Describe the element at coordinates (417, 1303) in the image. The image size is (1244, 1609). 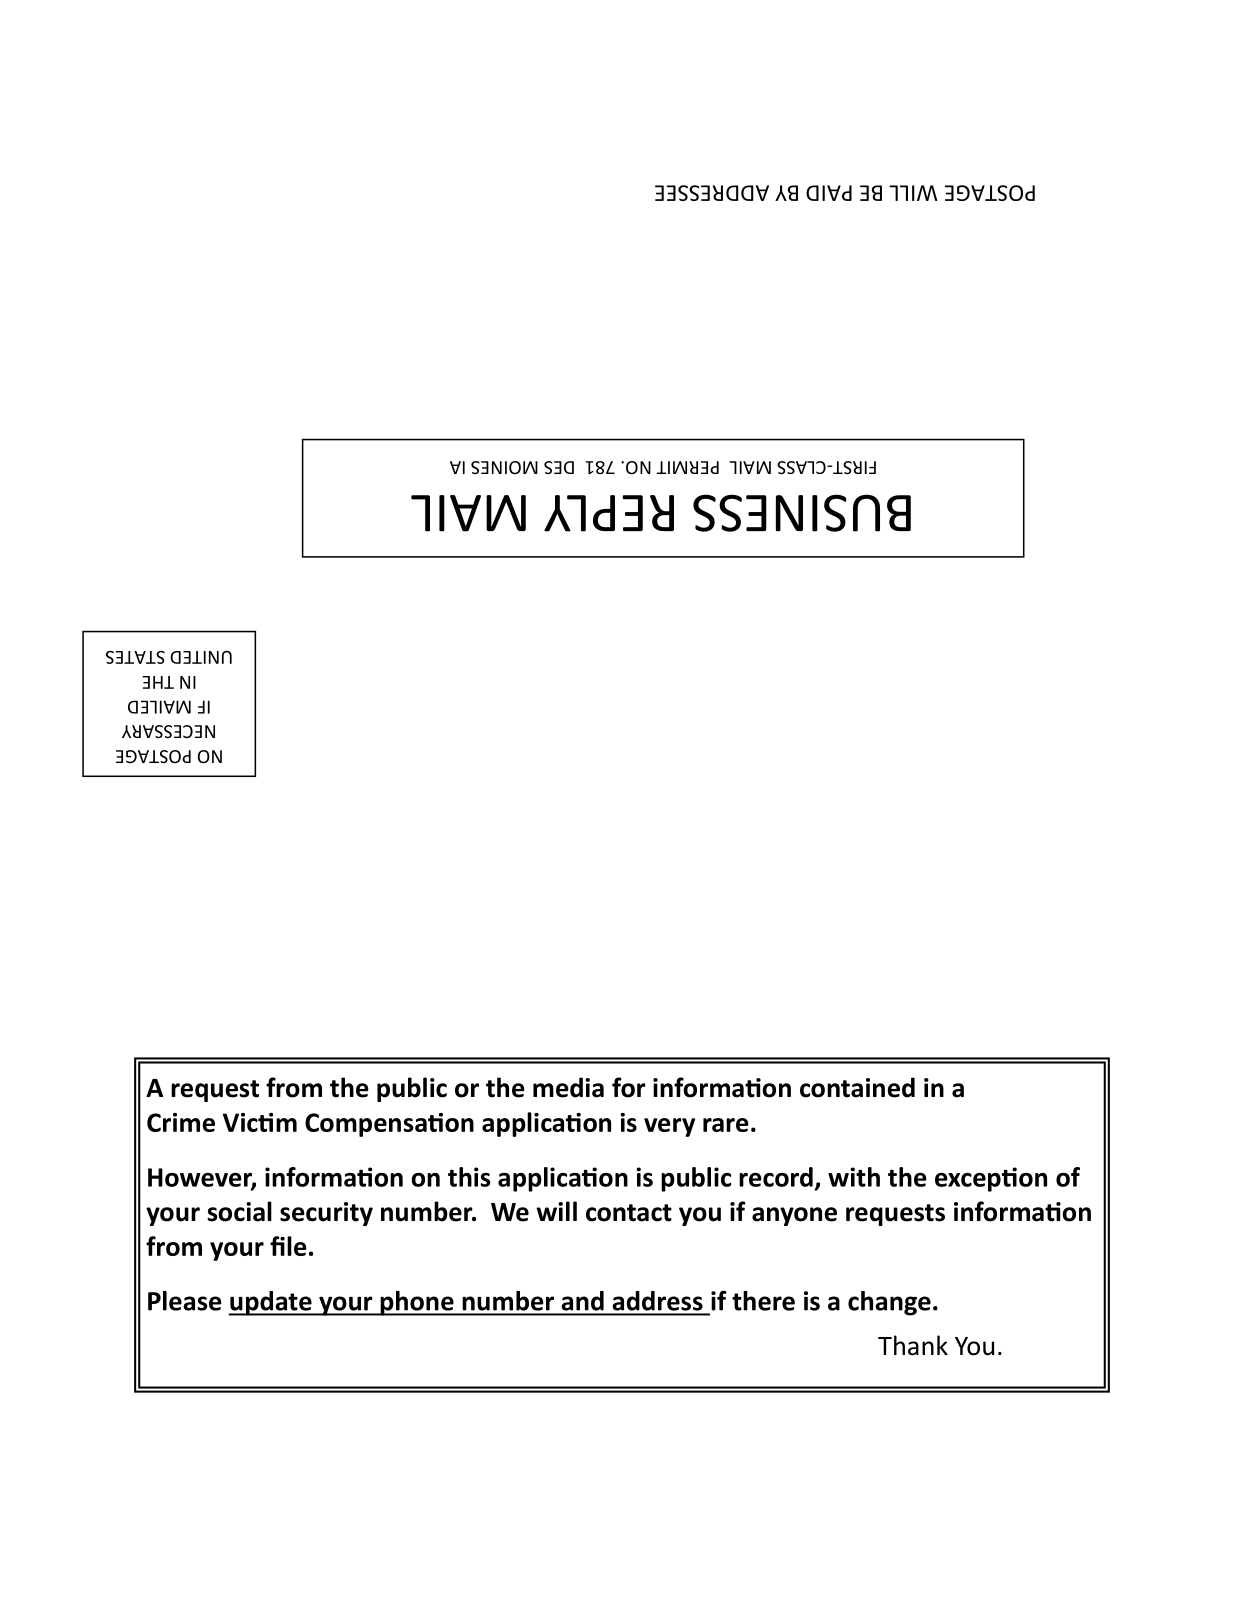
I see `phone` at that location.
